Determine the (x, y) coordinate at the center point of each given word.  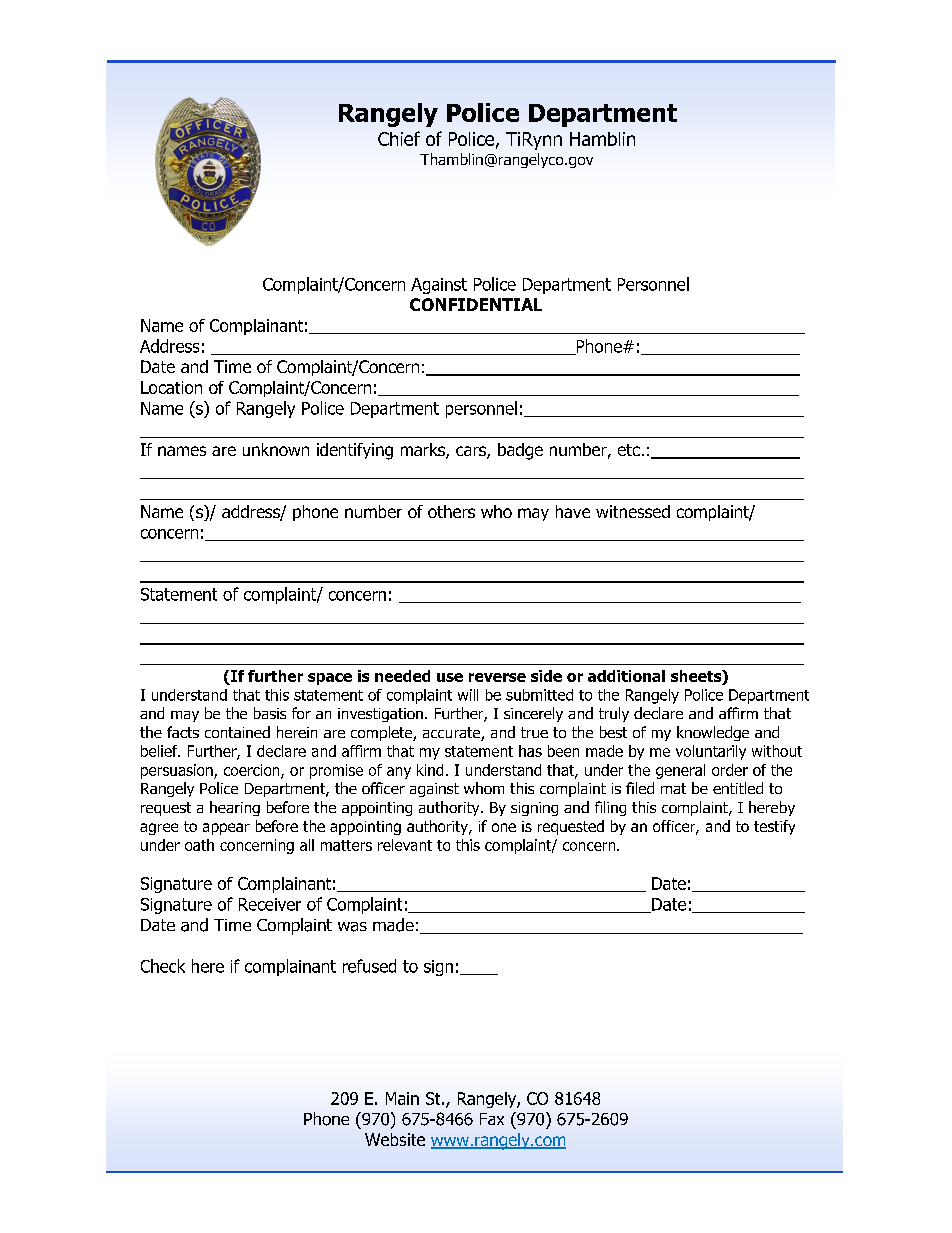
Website (395, 1139)
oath (199, 845)
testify (774, 827)
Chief (399, 138)
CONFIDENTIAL (476, 304)
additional (626, 676)
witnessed (633, 511)
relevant (405, 845)
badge (520, 451)
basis (270, 713)
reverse (497, 677)
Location (171, 387)
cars (472, 452)
